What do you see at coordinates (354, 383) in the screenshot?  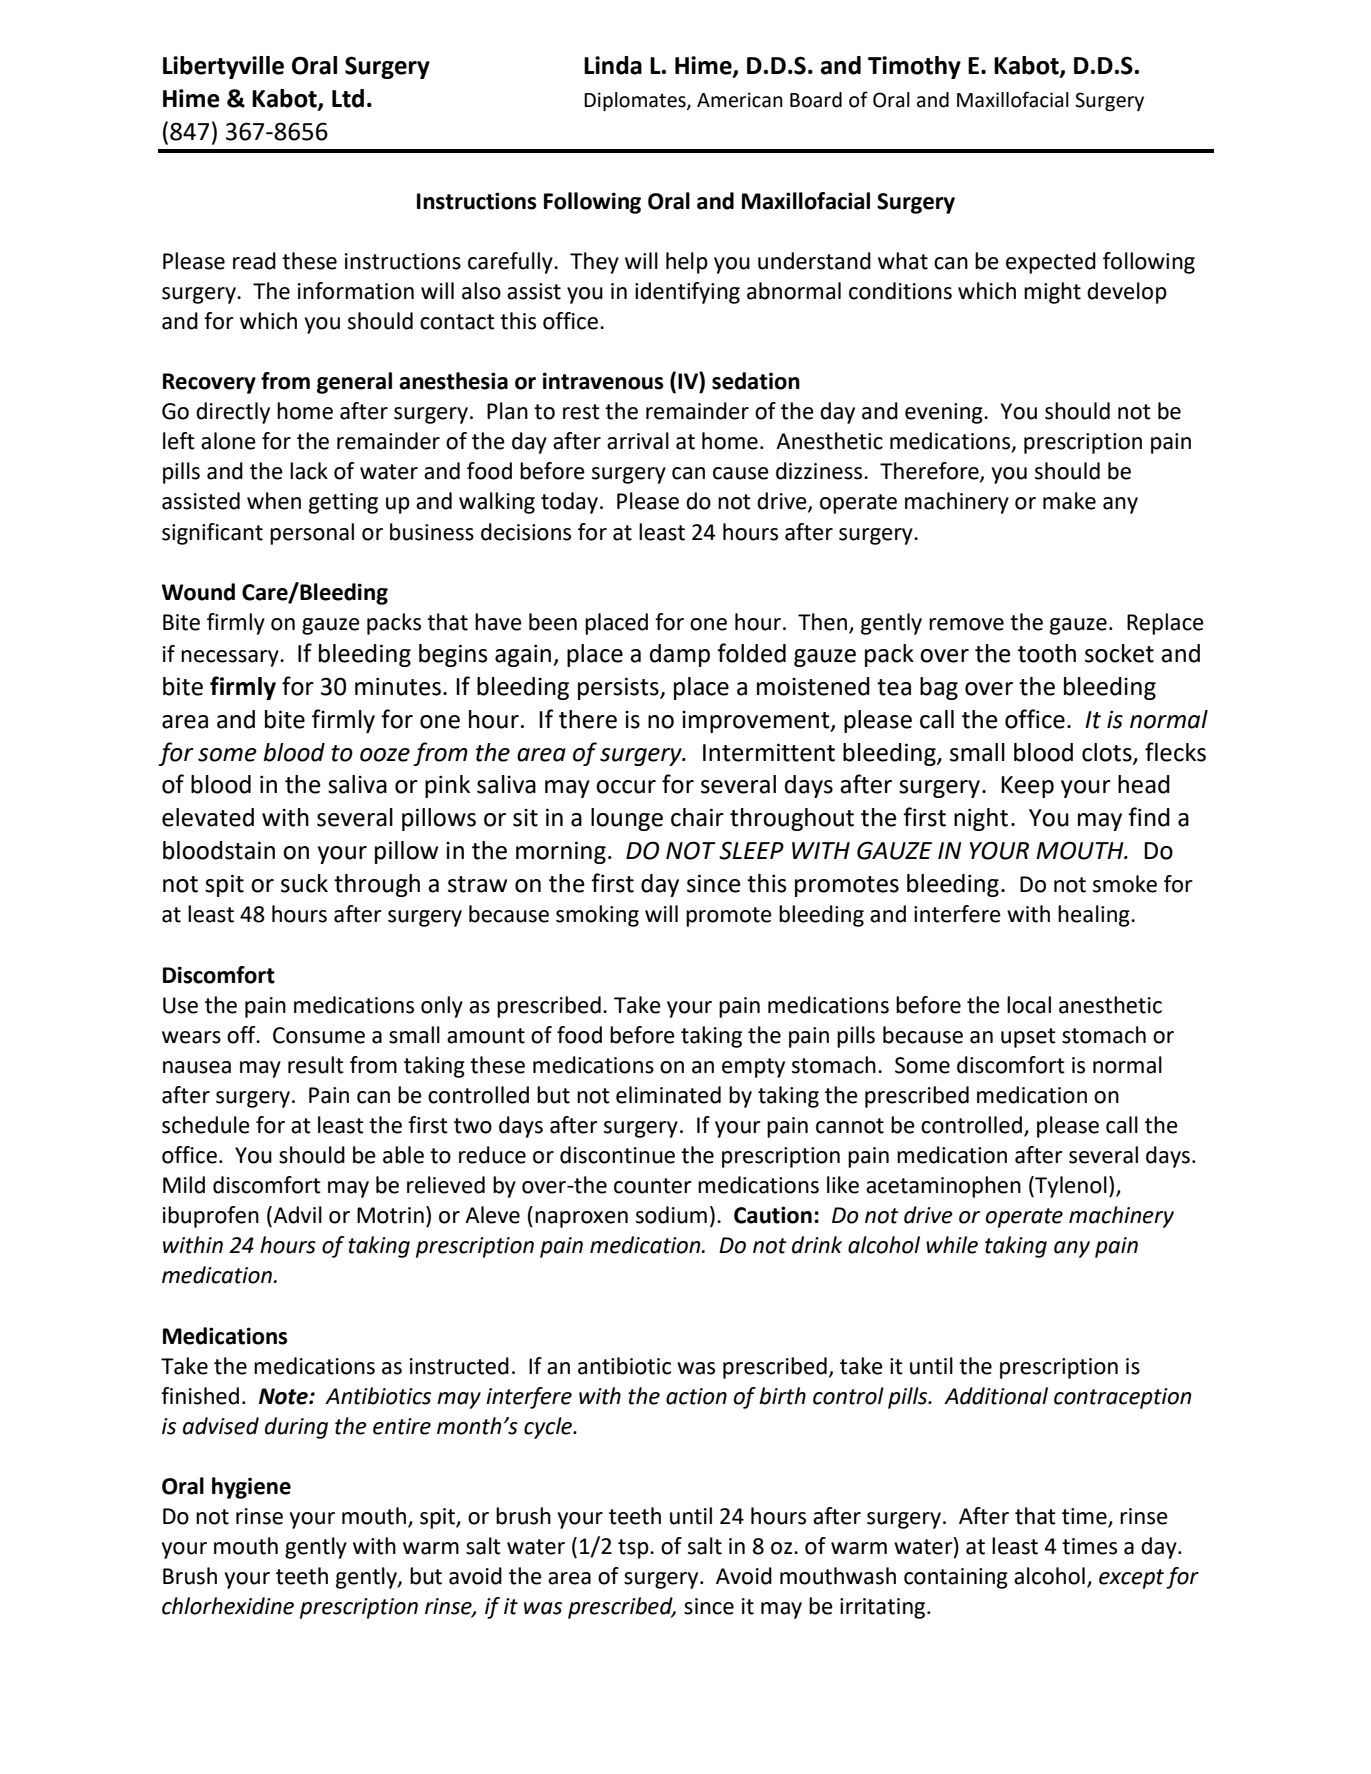 I see `general` at bounding box center [354, 383].
